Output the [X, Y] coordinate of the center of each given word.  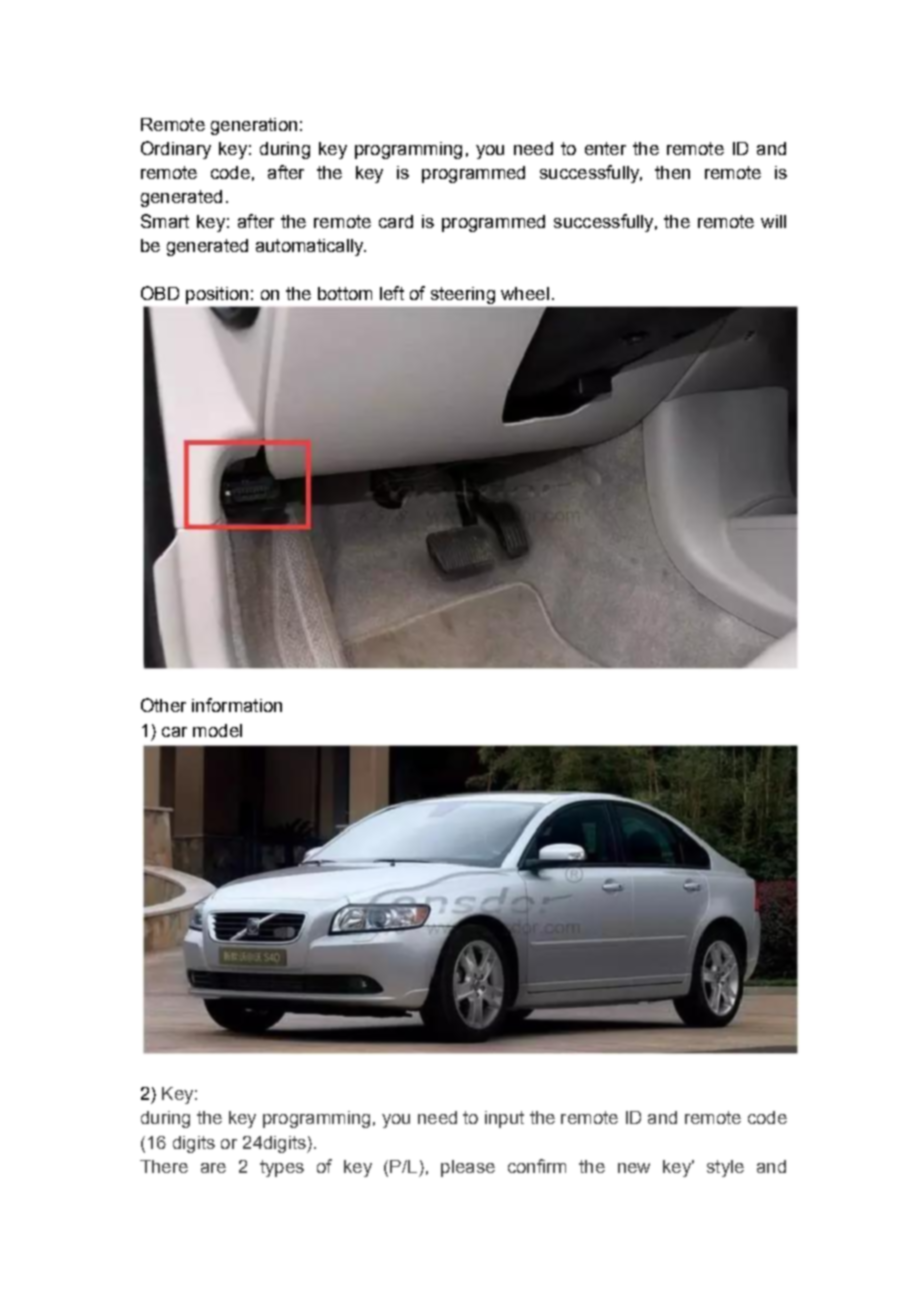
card [396, 221]
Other [163, 705]
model [217, 730]
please [468, 1168]
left [392, 293]
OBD [160, 293]
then [672, 172]
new [634, 1168]
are [213, 1168]
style [725, 1168]
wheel [525, 293]
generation [254, 126]
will [773, 221]
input [504, 1119]
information [237, 705]
